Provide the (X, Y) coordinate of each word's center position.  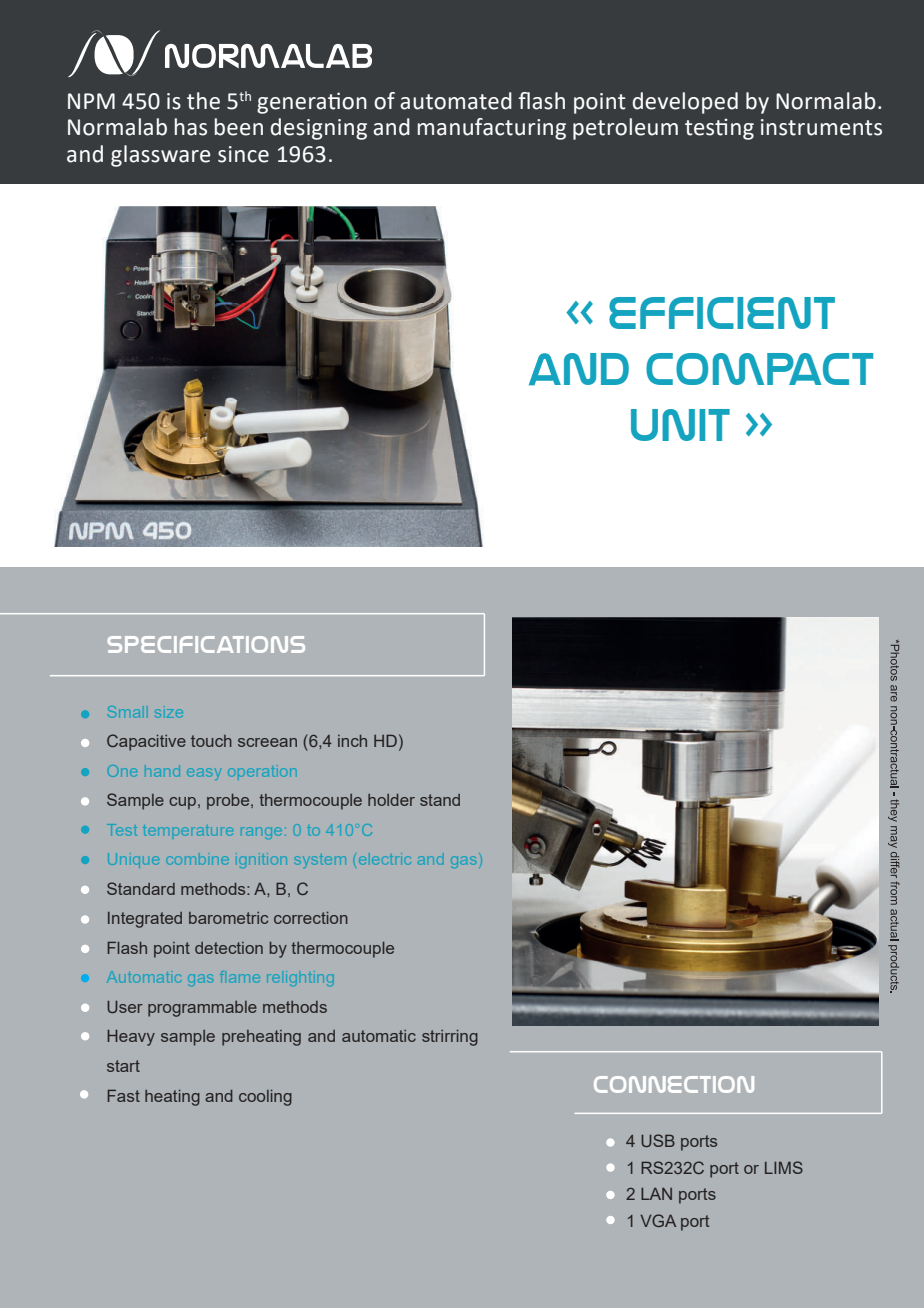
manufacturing (492, 129)
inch (352, 741)
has (191, 127)
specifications (206, 644)
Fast (123, 1096)
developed (685, 103)
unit (680, 425)
